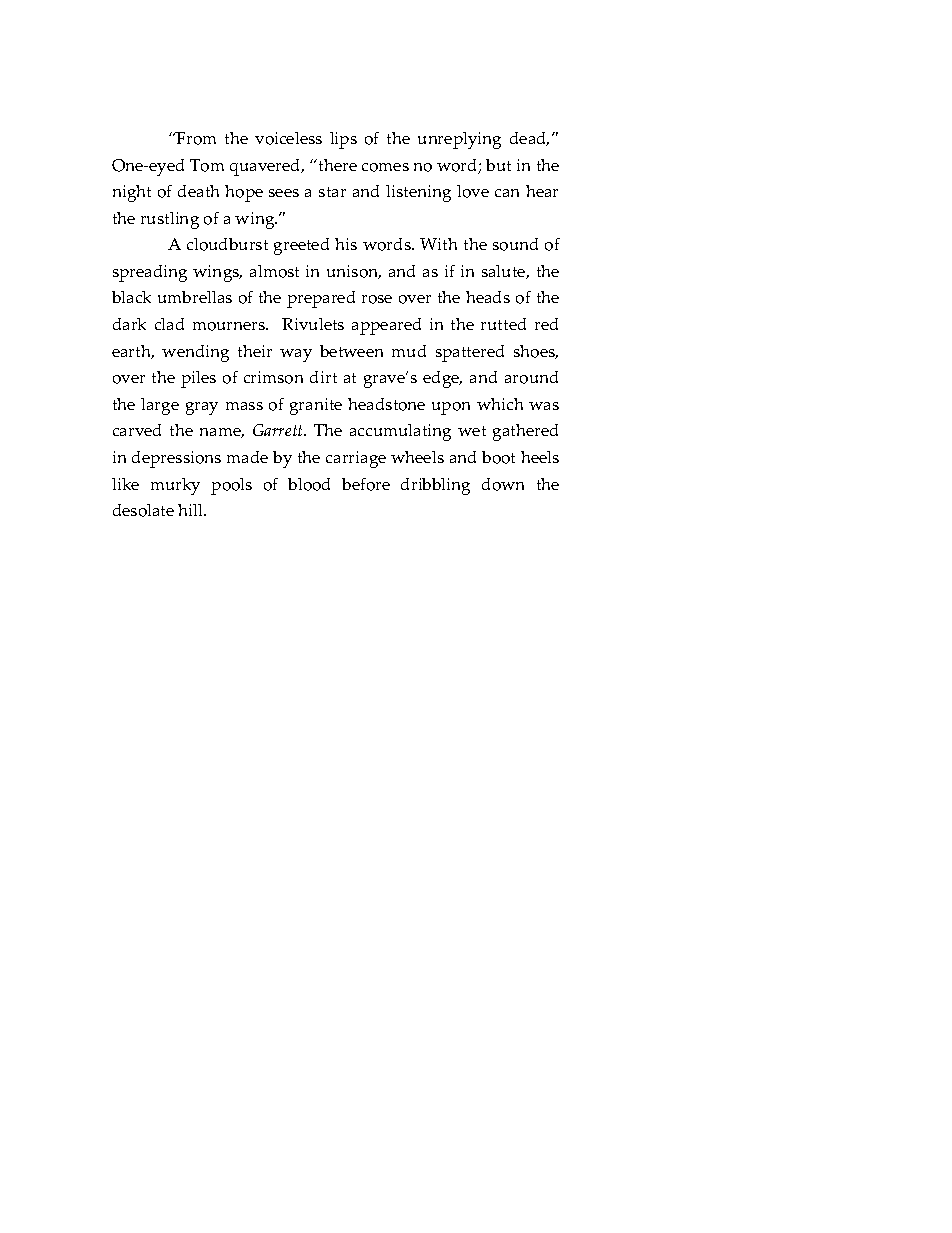 This page has width=952, height=1233. What do you see at coordinates (309, 484) in the page?
I see `blood` at bounding box center [309, 484].
